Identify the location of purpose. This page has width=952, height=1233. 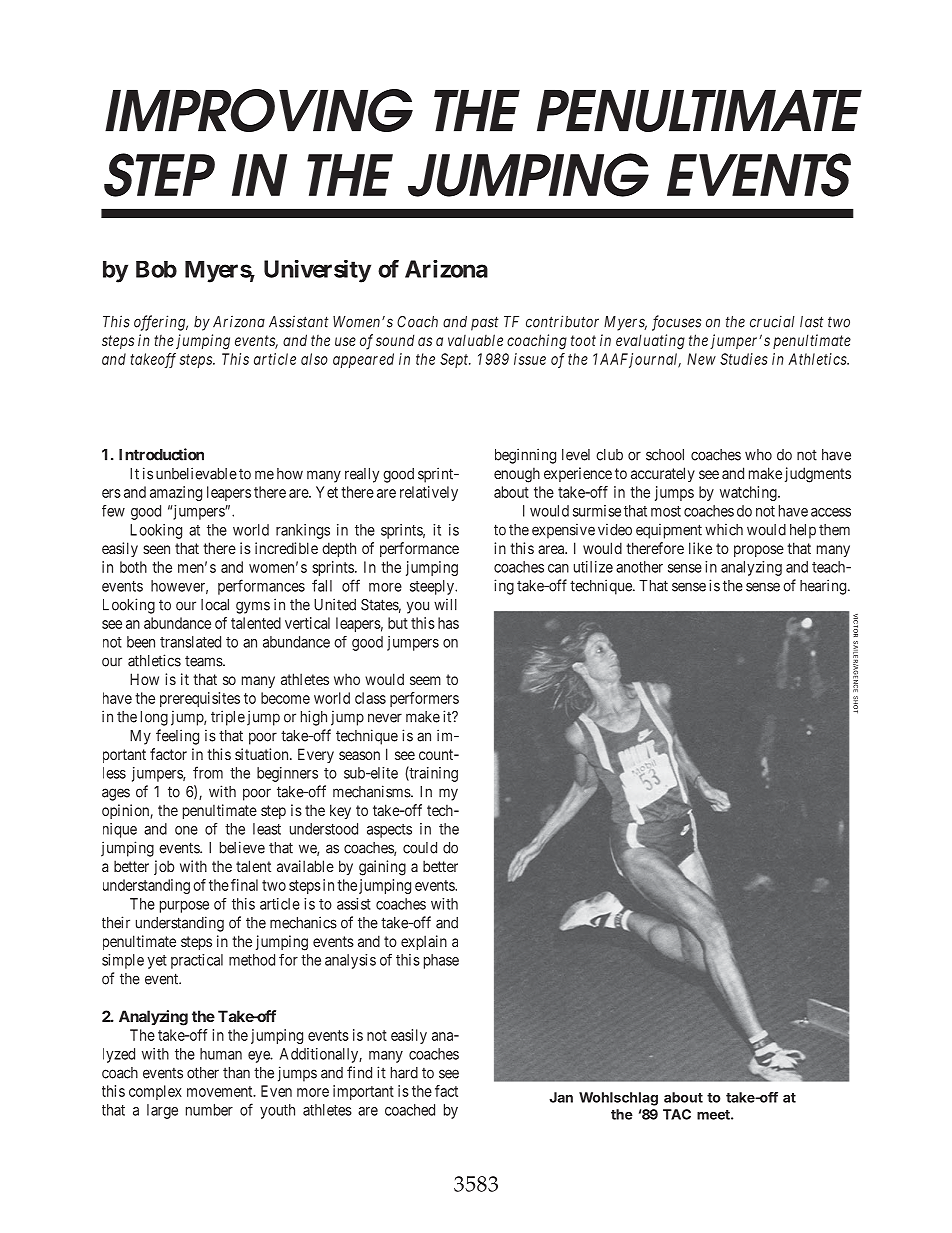
(184, 907).
